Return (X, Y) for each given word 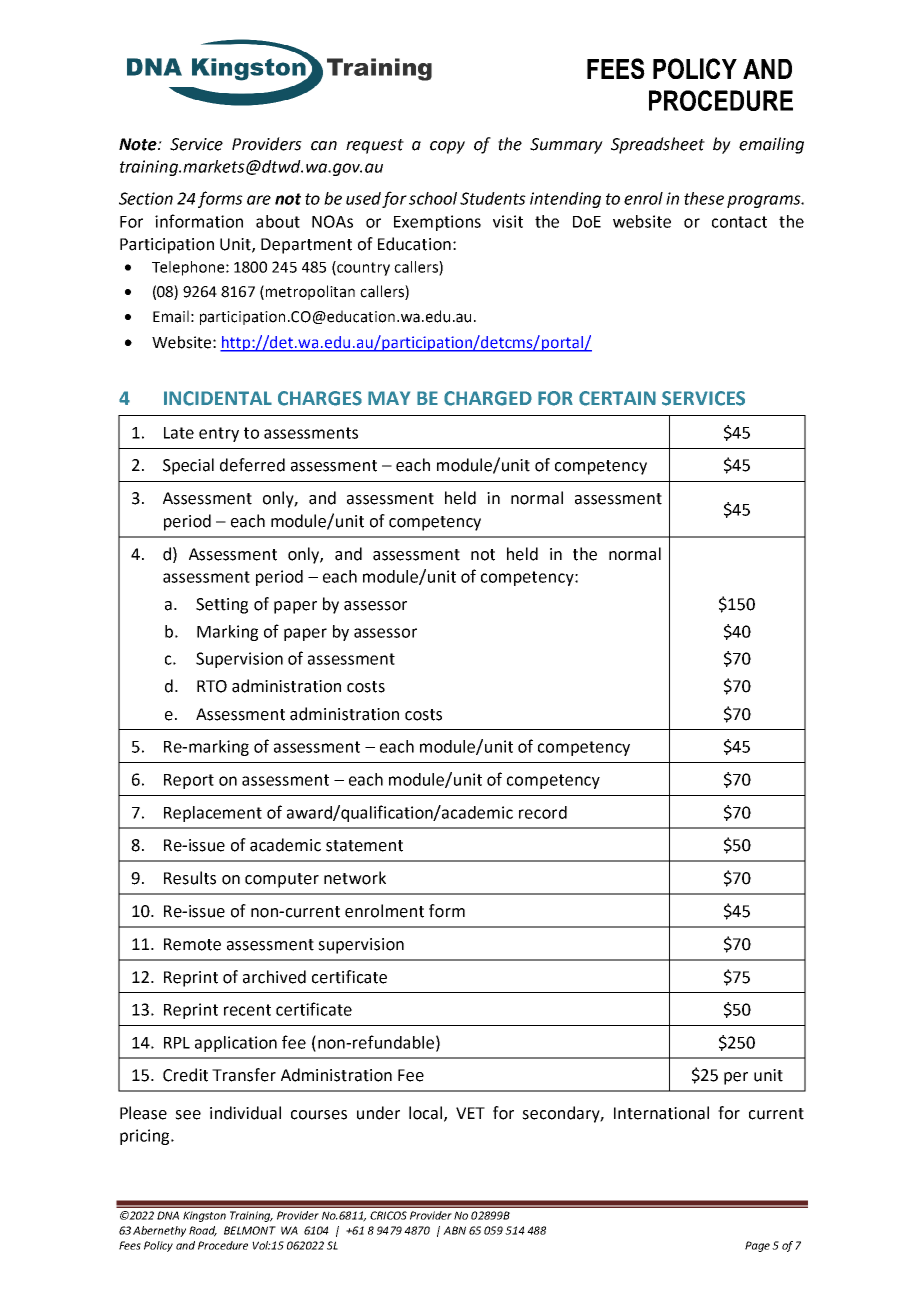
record (543, 812)
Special (188, 466)
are (259, 200)
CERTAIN (617, 398)
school (433, 198)
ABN (454, 1230)
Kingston (204, 1216)
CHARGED (488, 398)
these (704, 198)
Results (190, 878)
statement (364, 846)
